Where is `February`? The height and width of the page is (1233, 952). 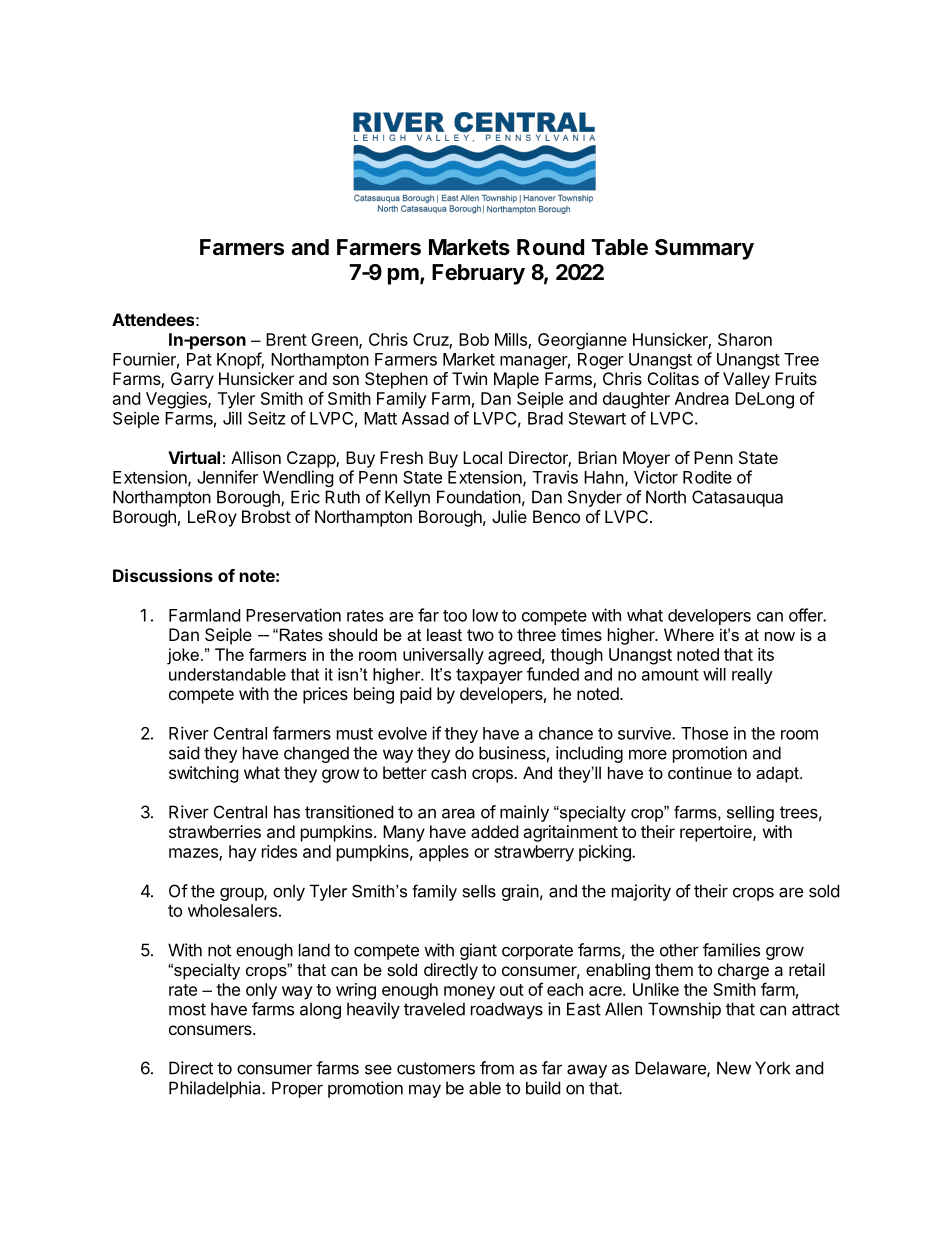 February is located at coordinates (478, 274).
